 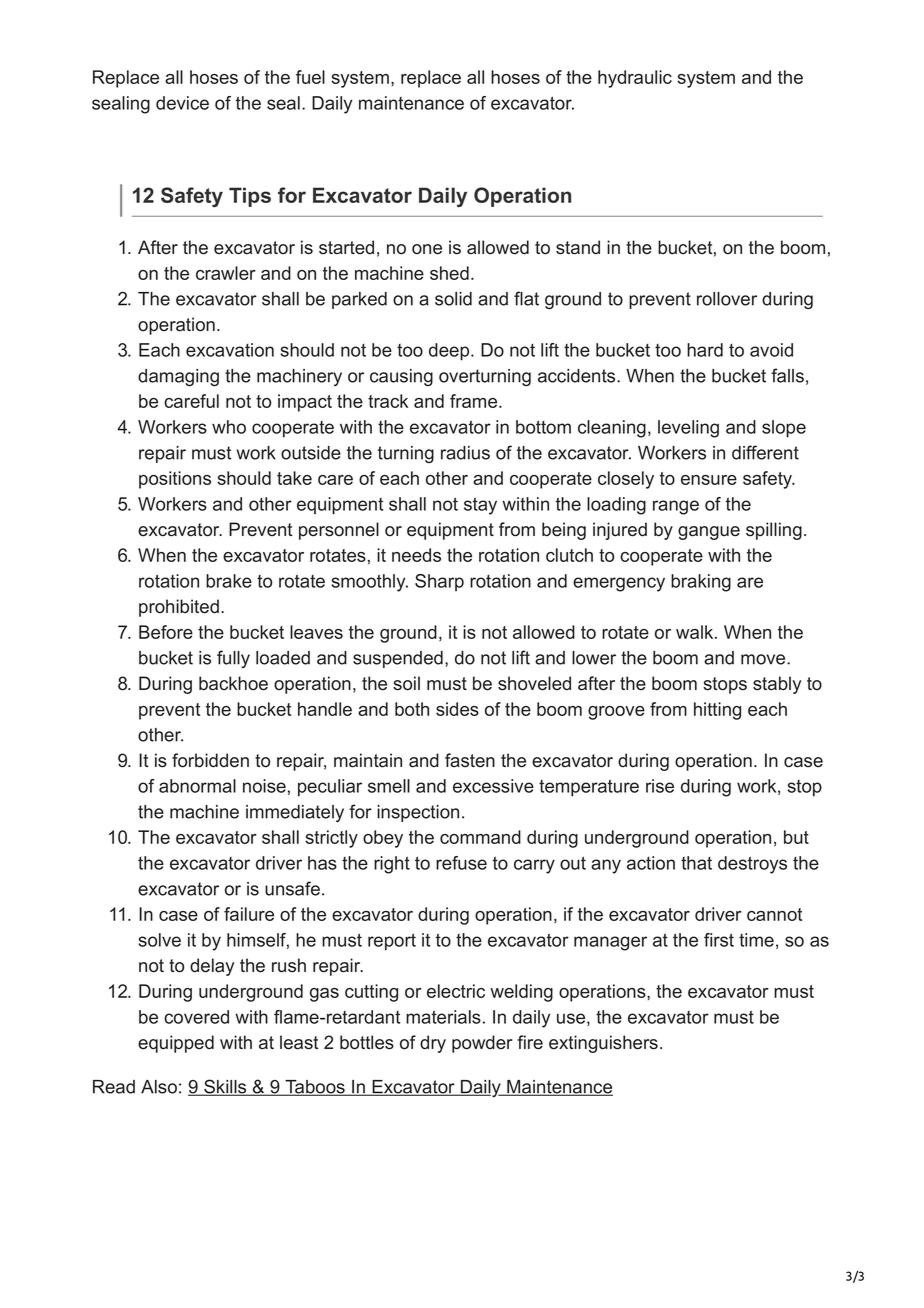 What do you see at coordinates (310, 77) in the screenshot?
I see `fuel` at bounding box center [310, 77].
